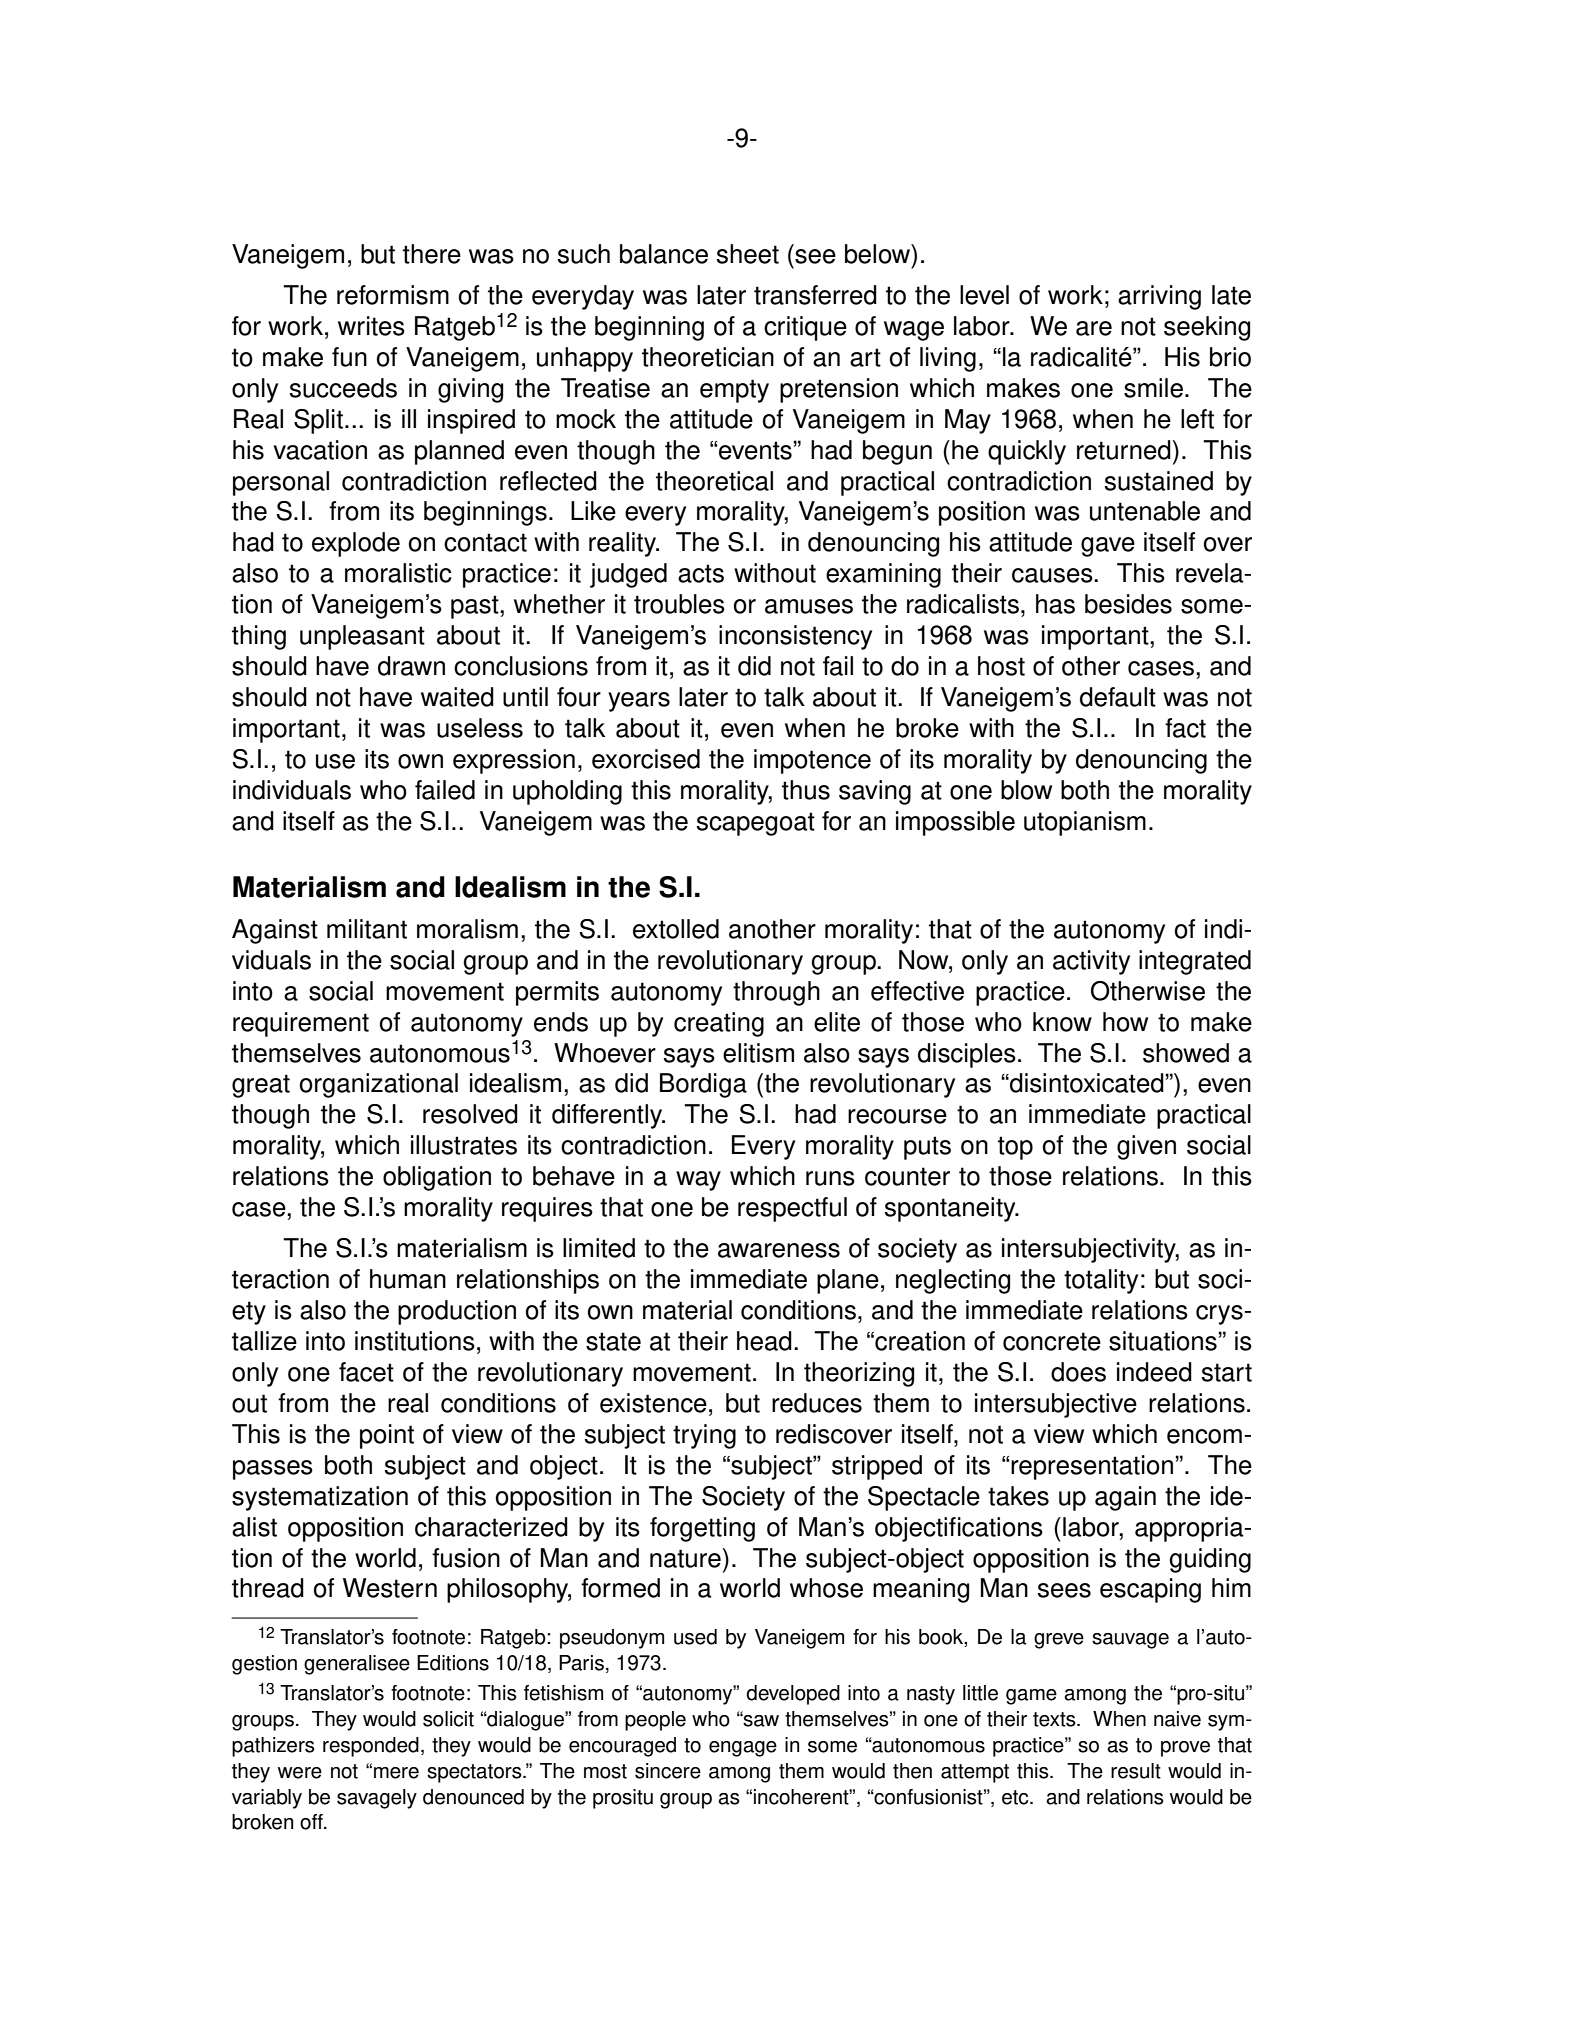 The height and width of the screenshot is (2041, 1577). I want to click on requirement, so click(301, 1024).
